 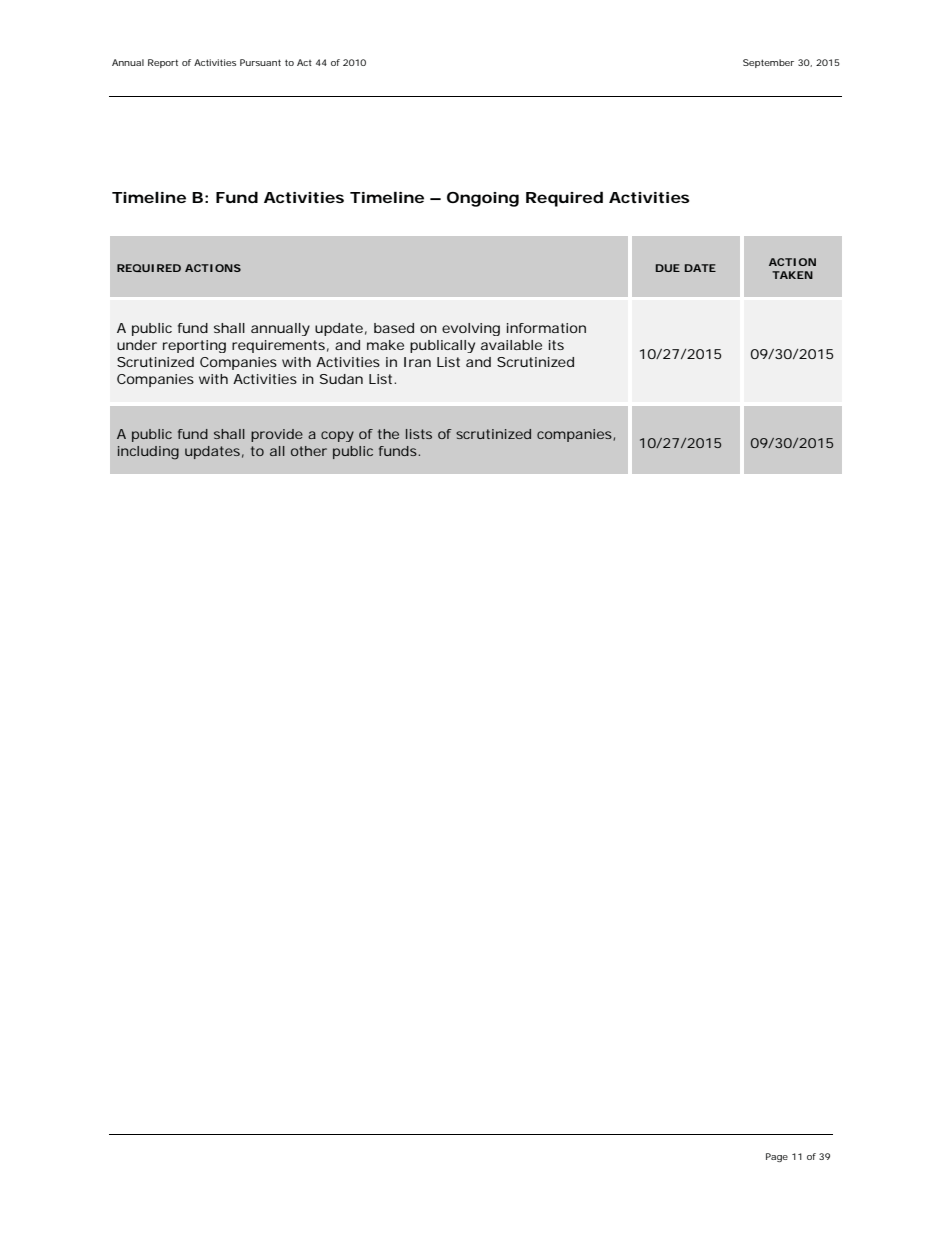 I want to click on under, so click(x=137, y=345).
